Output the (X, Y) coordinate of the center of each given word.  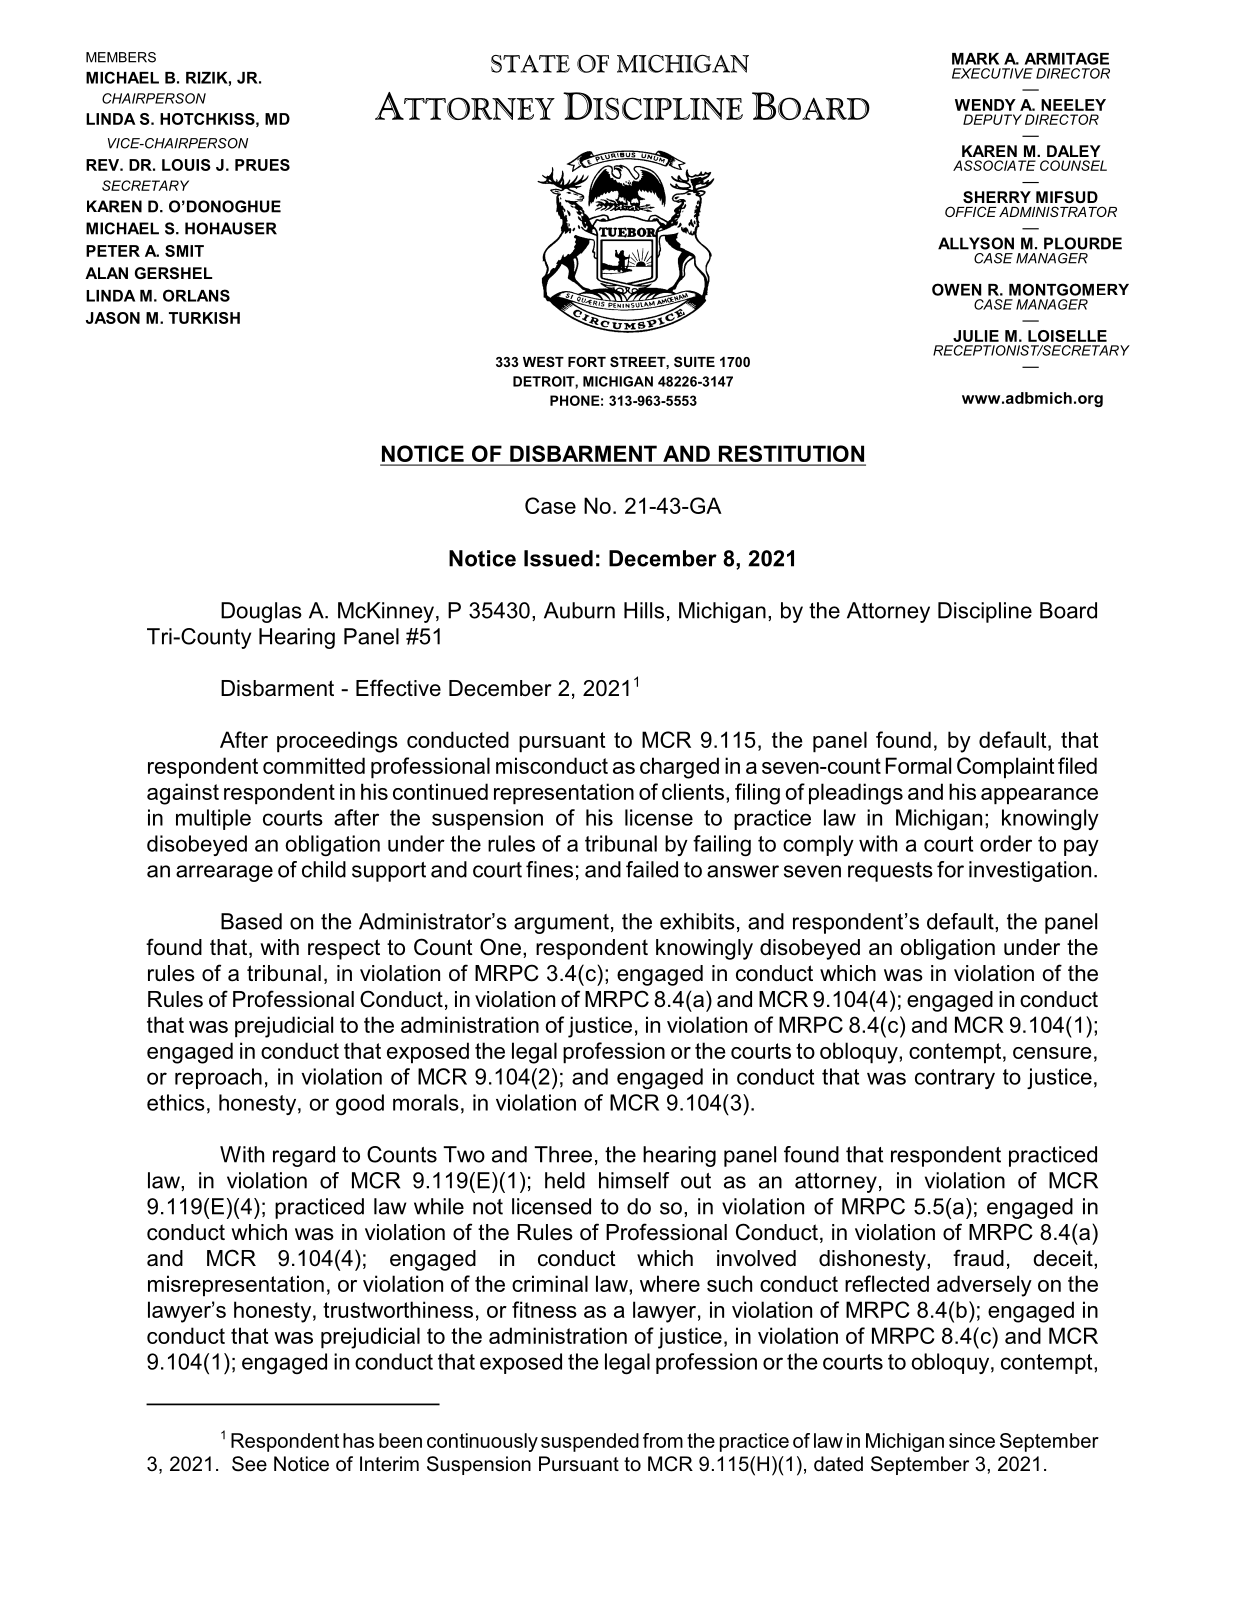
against (183, 794)
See (249, 1464)
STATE (530, 64)
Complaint (1005, 768)
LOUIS (186, 165)
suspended (590, 1442)
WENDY (985, 105)
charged (679, 768)
